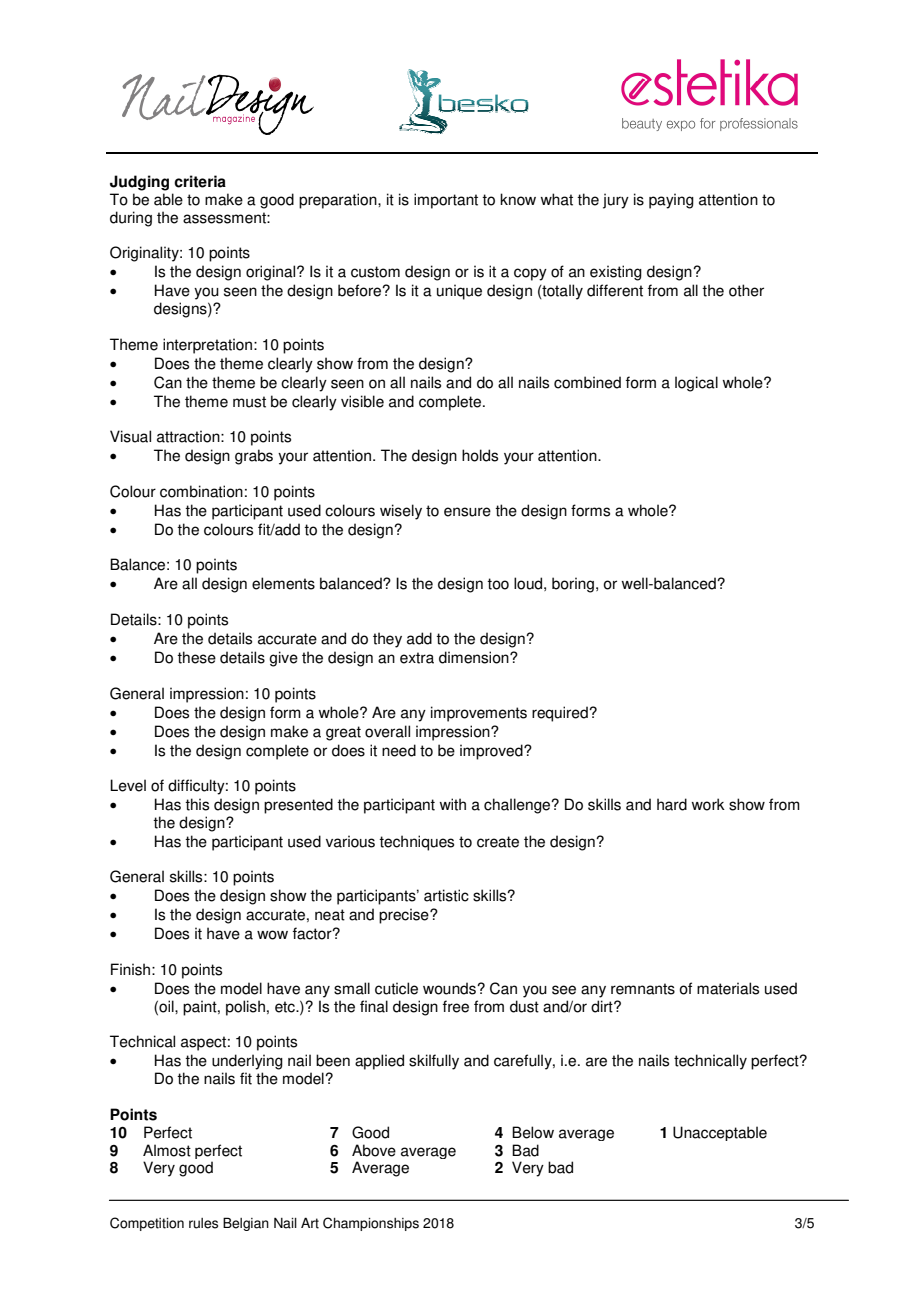 Image resolution: width=924 pixels, height=1308 pixels. I want to click on Championships, so click(371, 1224).
